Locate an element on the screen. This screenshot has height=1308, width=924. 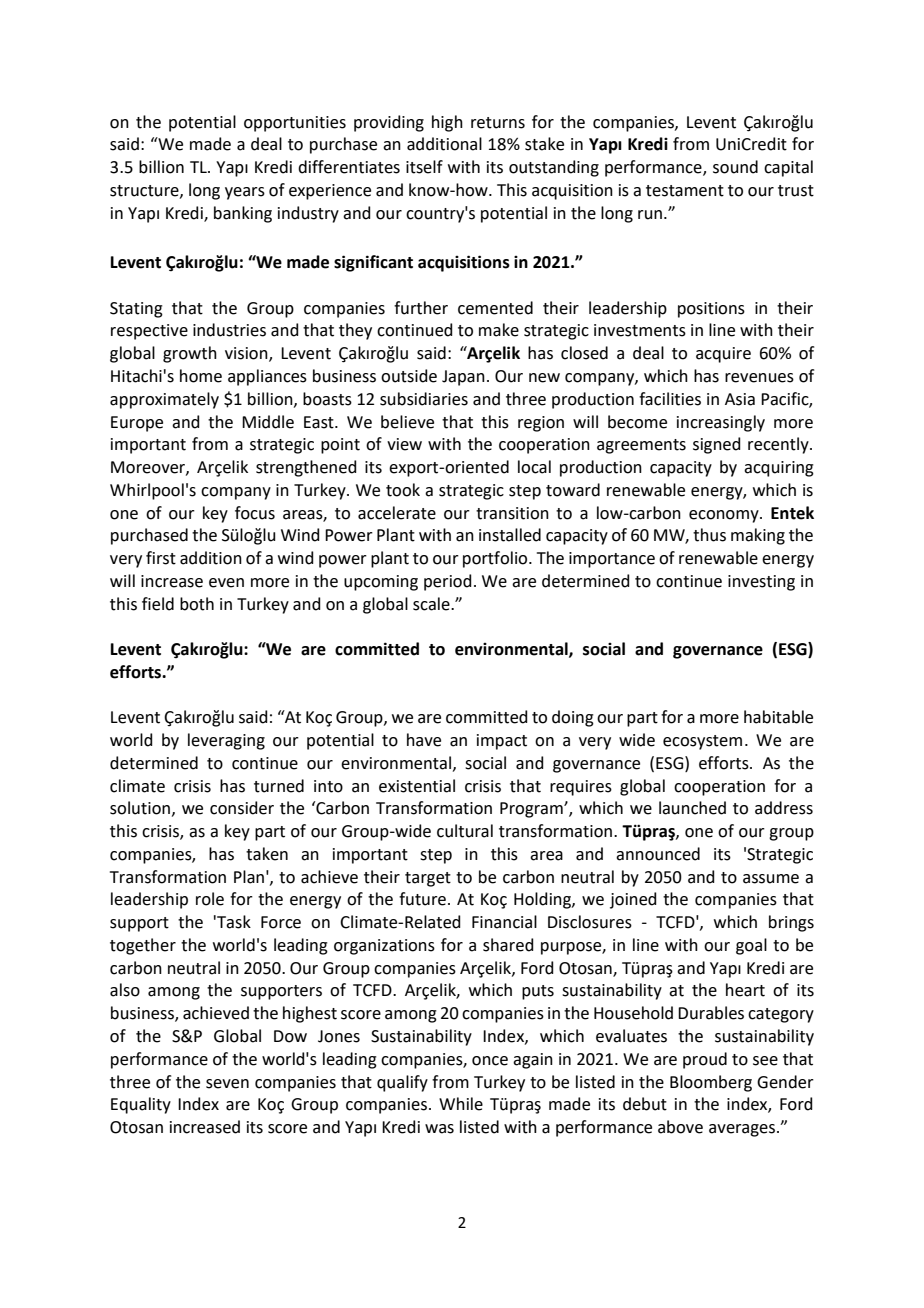
future is located at coordinates (422, 899).
